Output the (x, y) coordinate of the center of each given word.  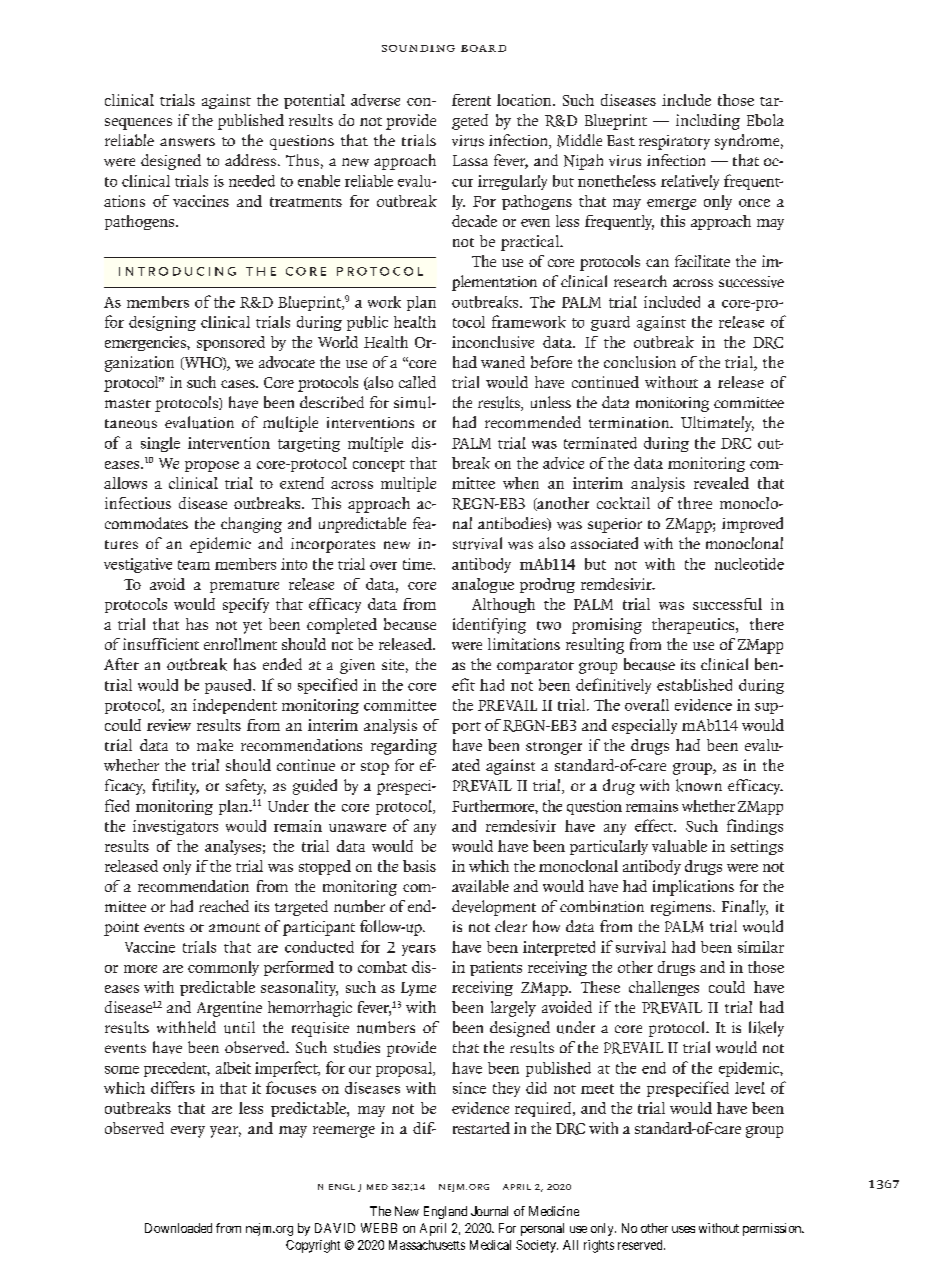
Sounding (418, 48)
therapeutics (694, 626)
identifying (489, 626)
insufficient (161, 644)
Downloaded (178, 1228)
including (708, 122)
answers (187, 142)
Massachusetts (427, 1245)
